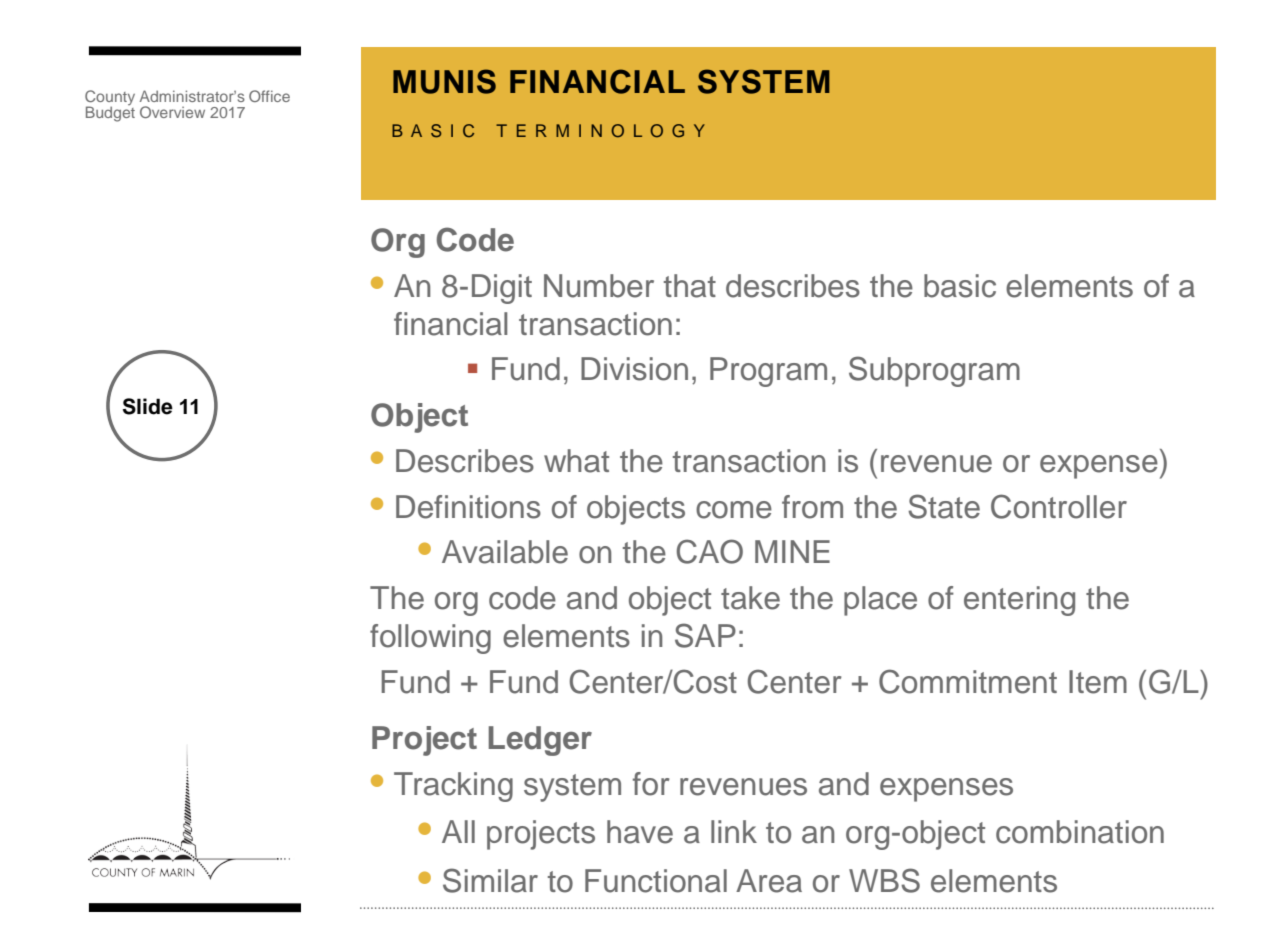 The height and width of the screenshot is (952, 1270). What do you see at coordinates (944, 506) in the screenshot?
I see `State` at bounding box center [944, 506].
